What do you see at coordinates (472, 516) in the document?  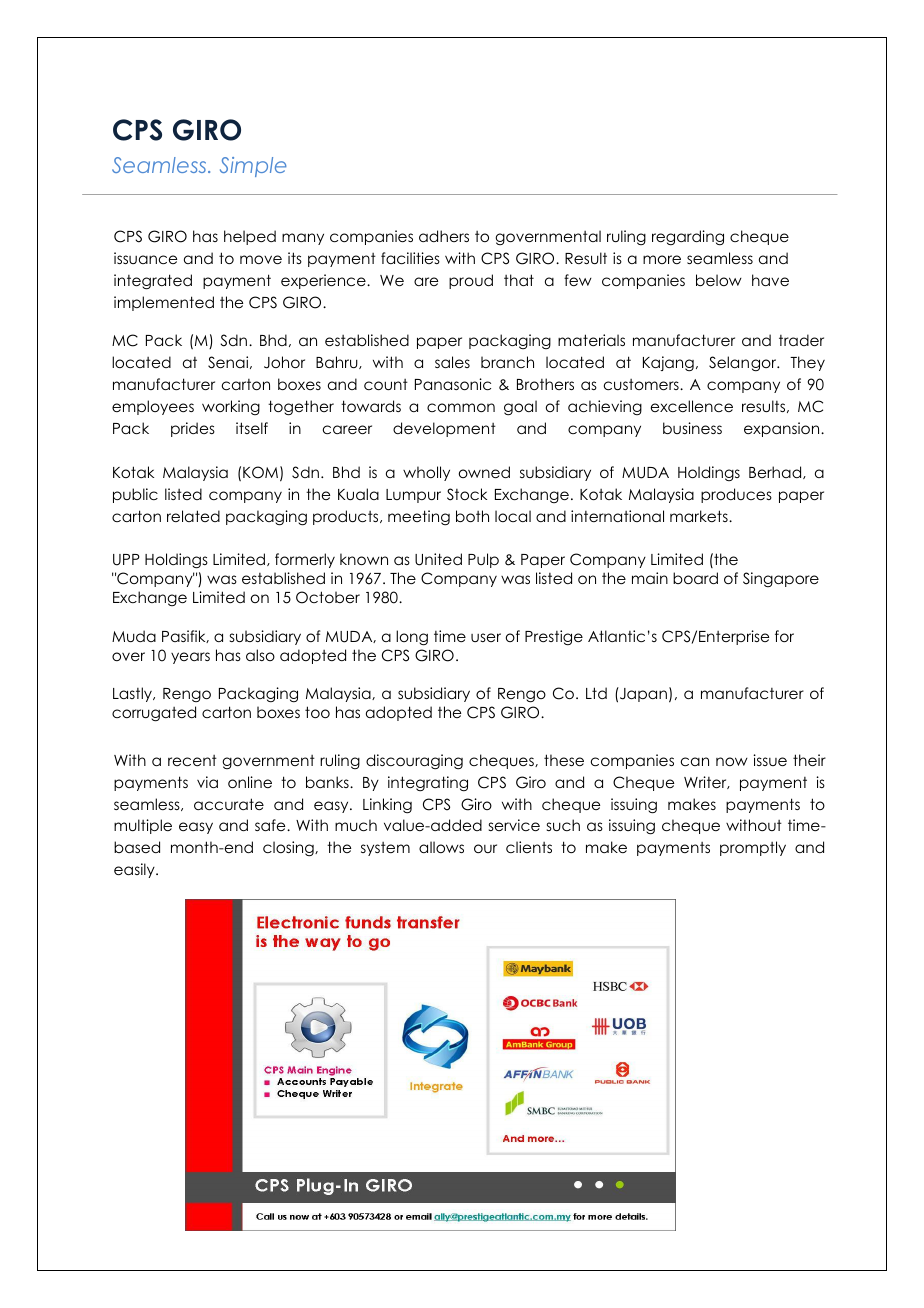 I see `both` at bounding box center [472, 516].
